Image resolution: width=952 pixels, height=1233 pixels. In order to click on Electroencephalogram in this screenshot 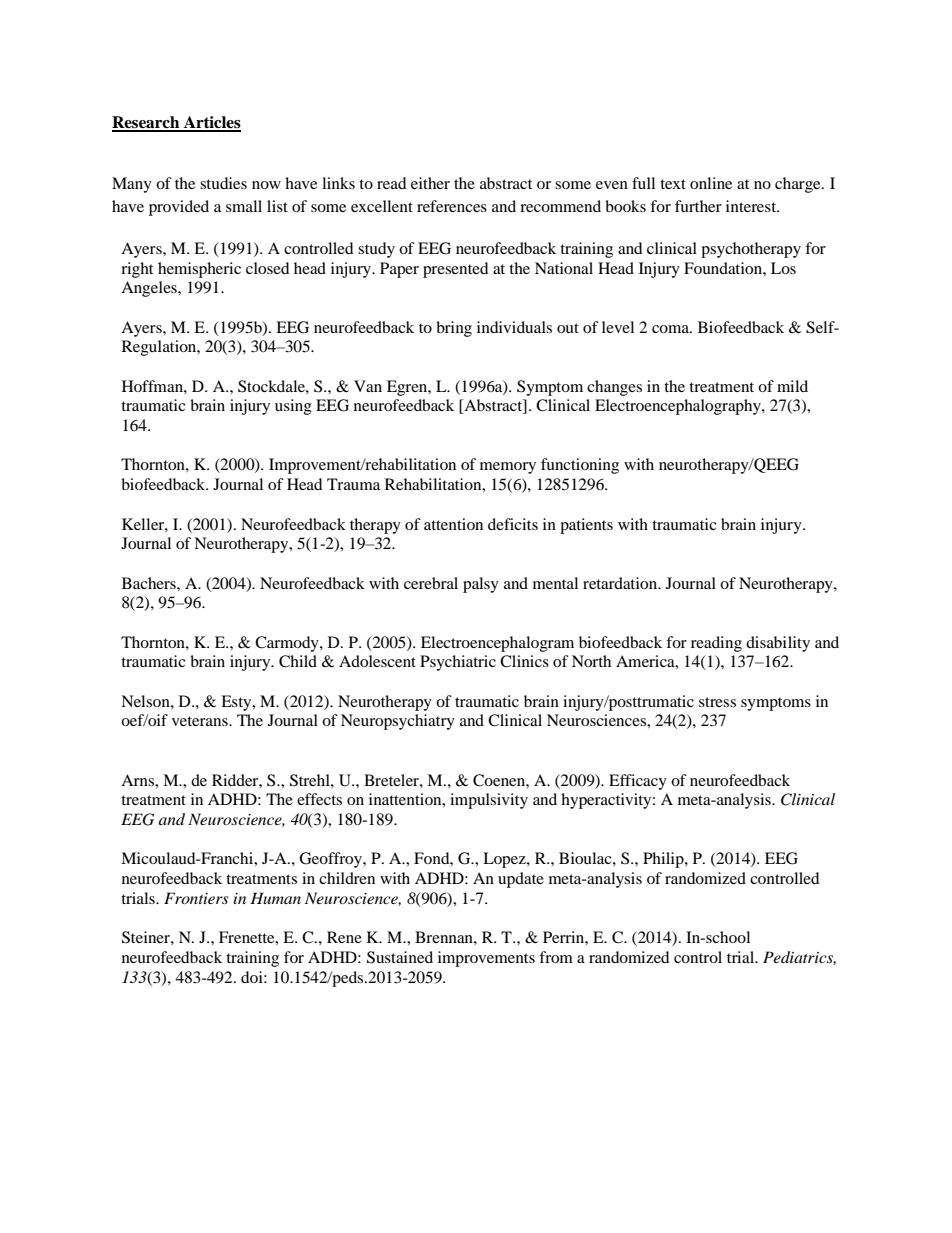, I will do `click(497, 644)`.
